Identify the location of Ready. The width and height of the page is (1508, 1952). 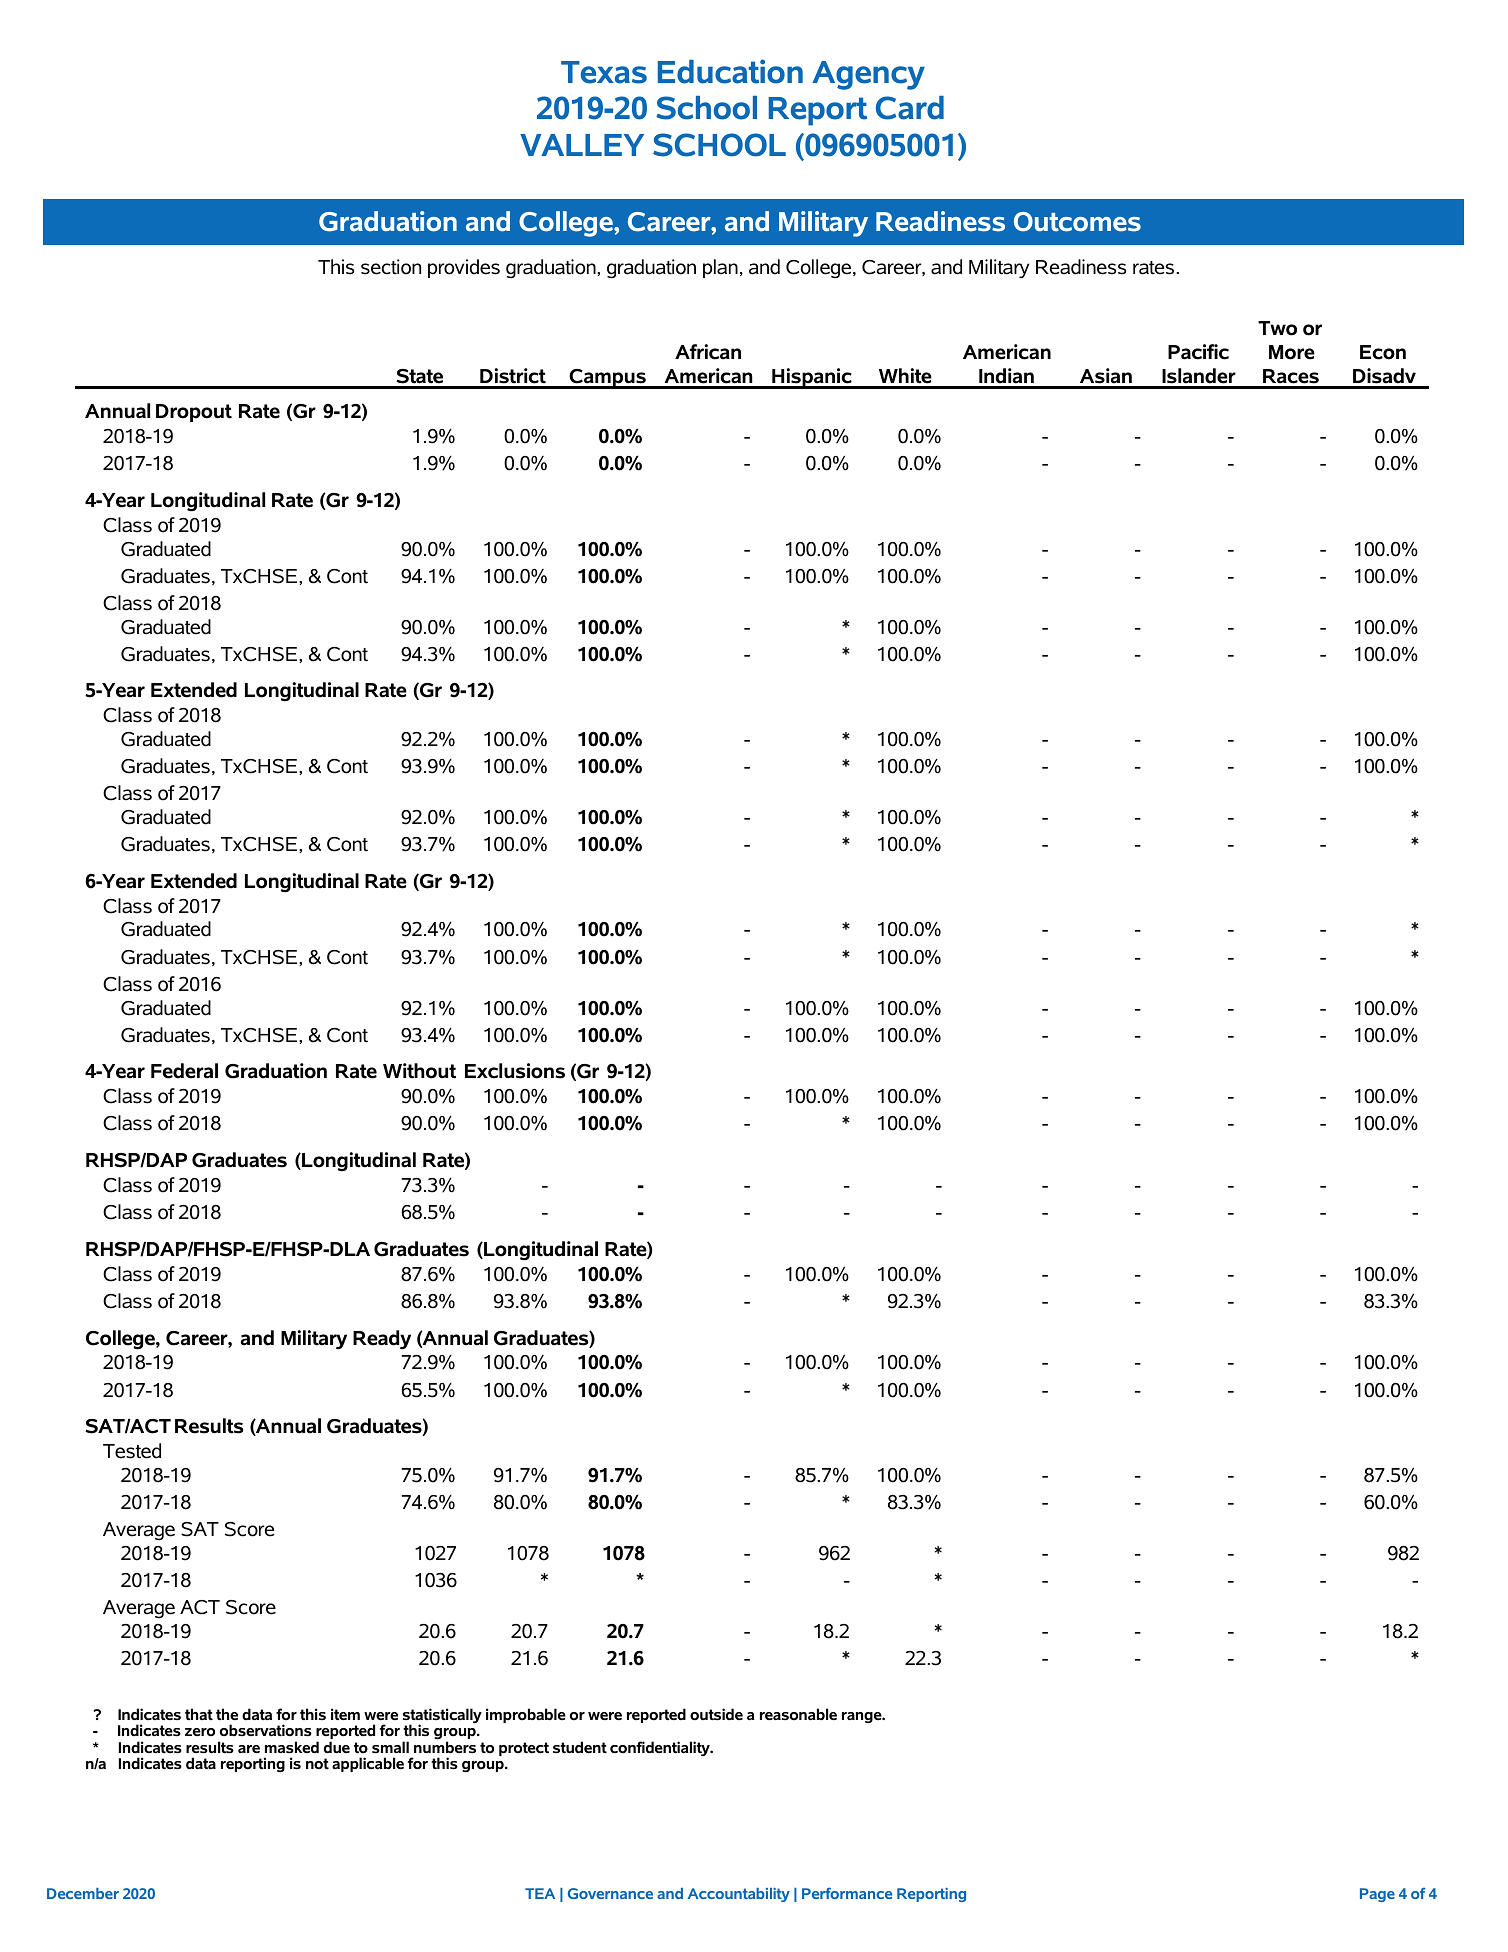
(382, 1339).
